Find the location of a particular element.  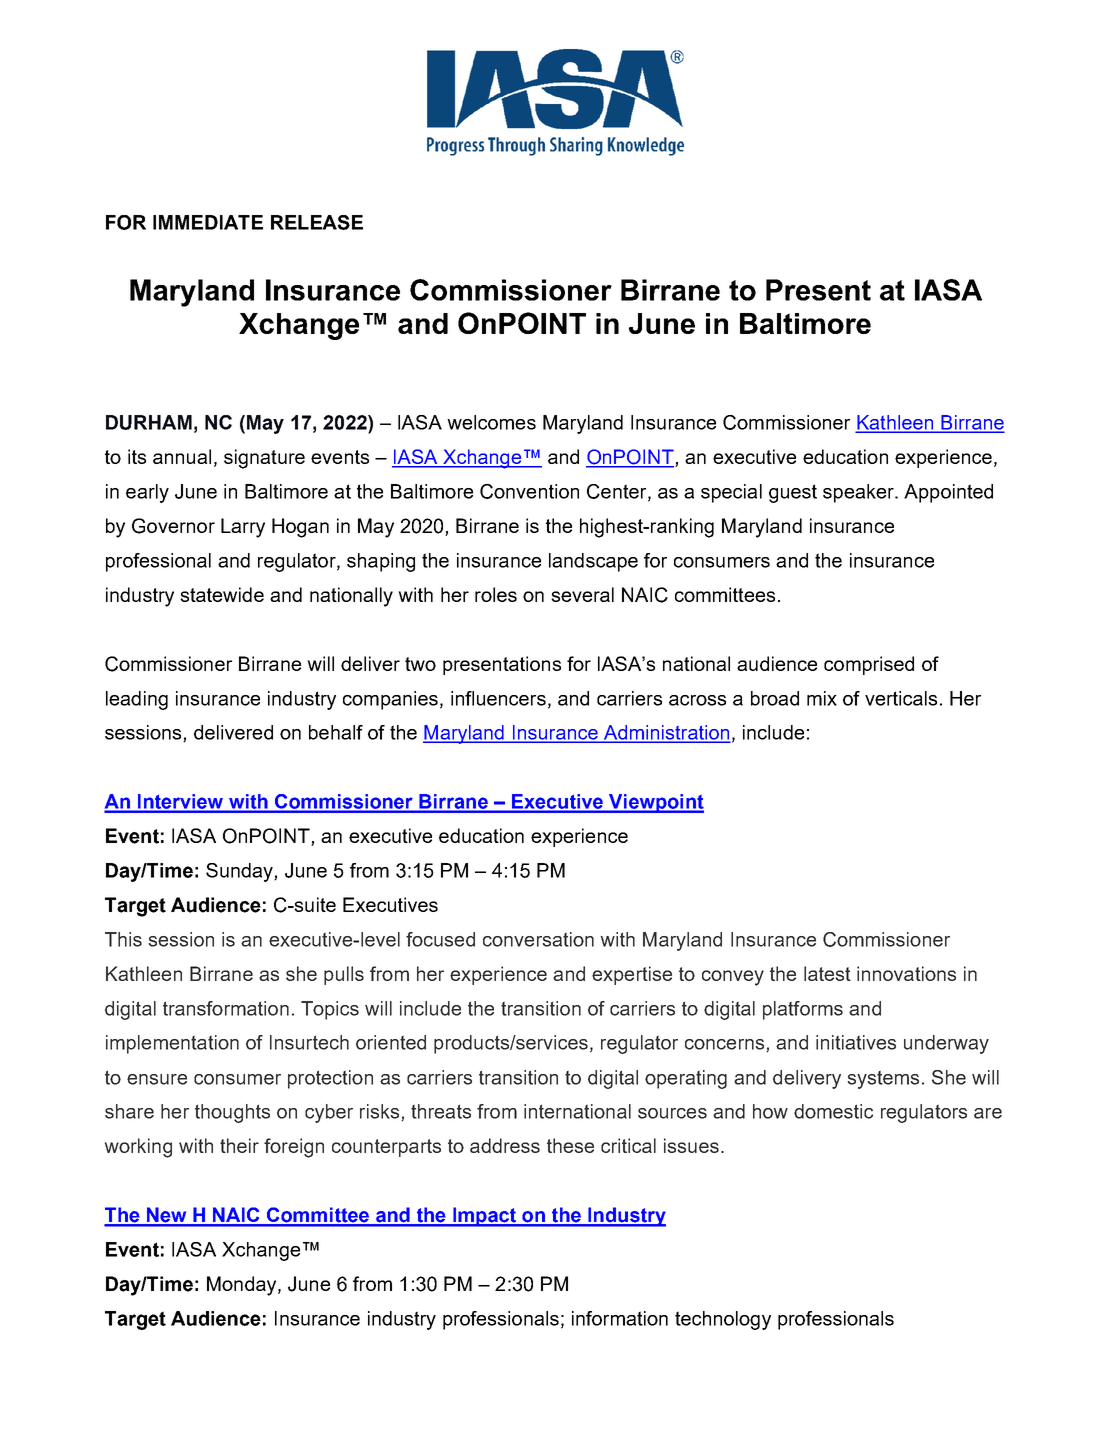

conversation is located at coordinates (538, 939).
